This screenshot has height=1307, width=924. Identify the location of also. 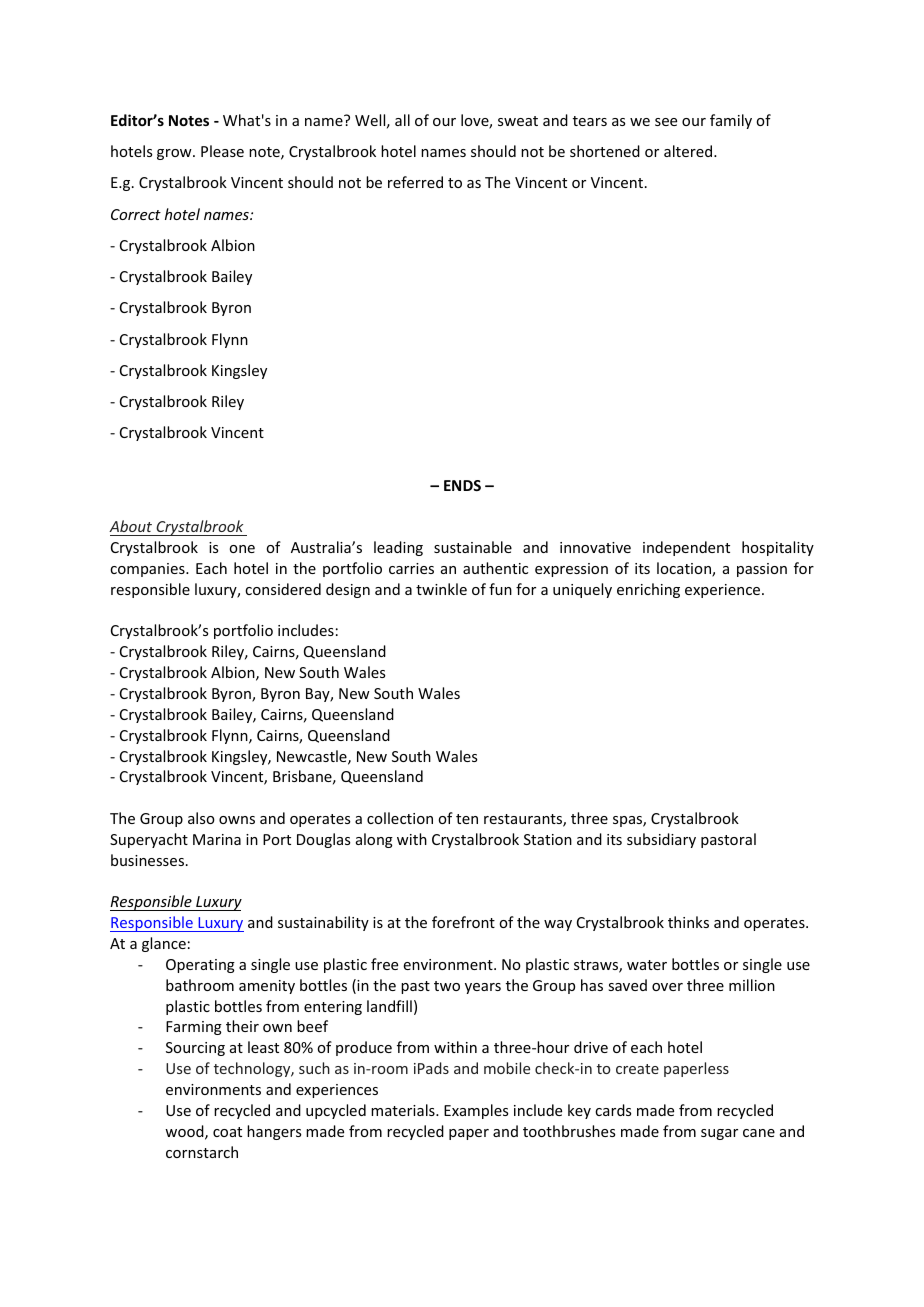
(201, 818).
